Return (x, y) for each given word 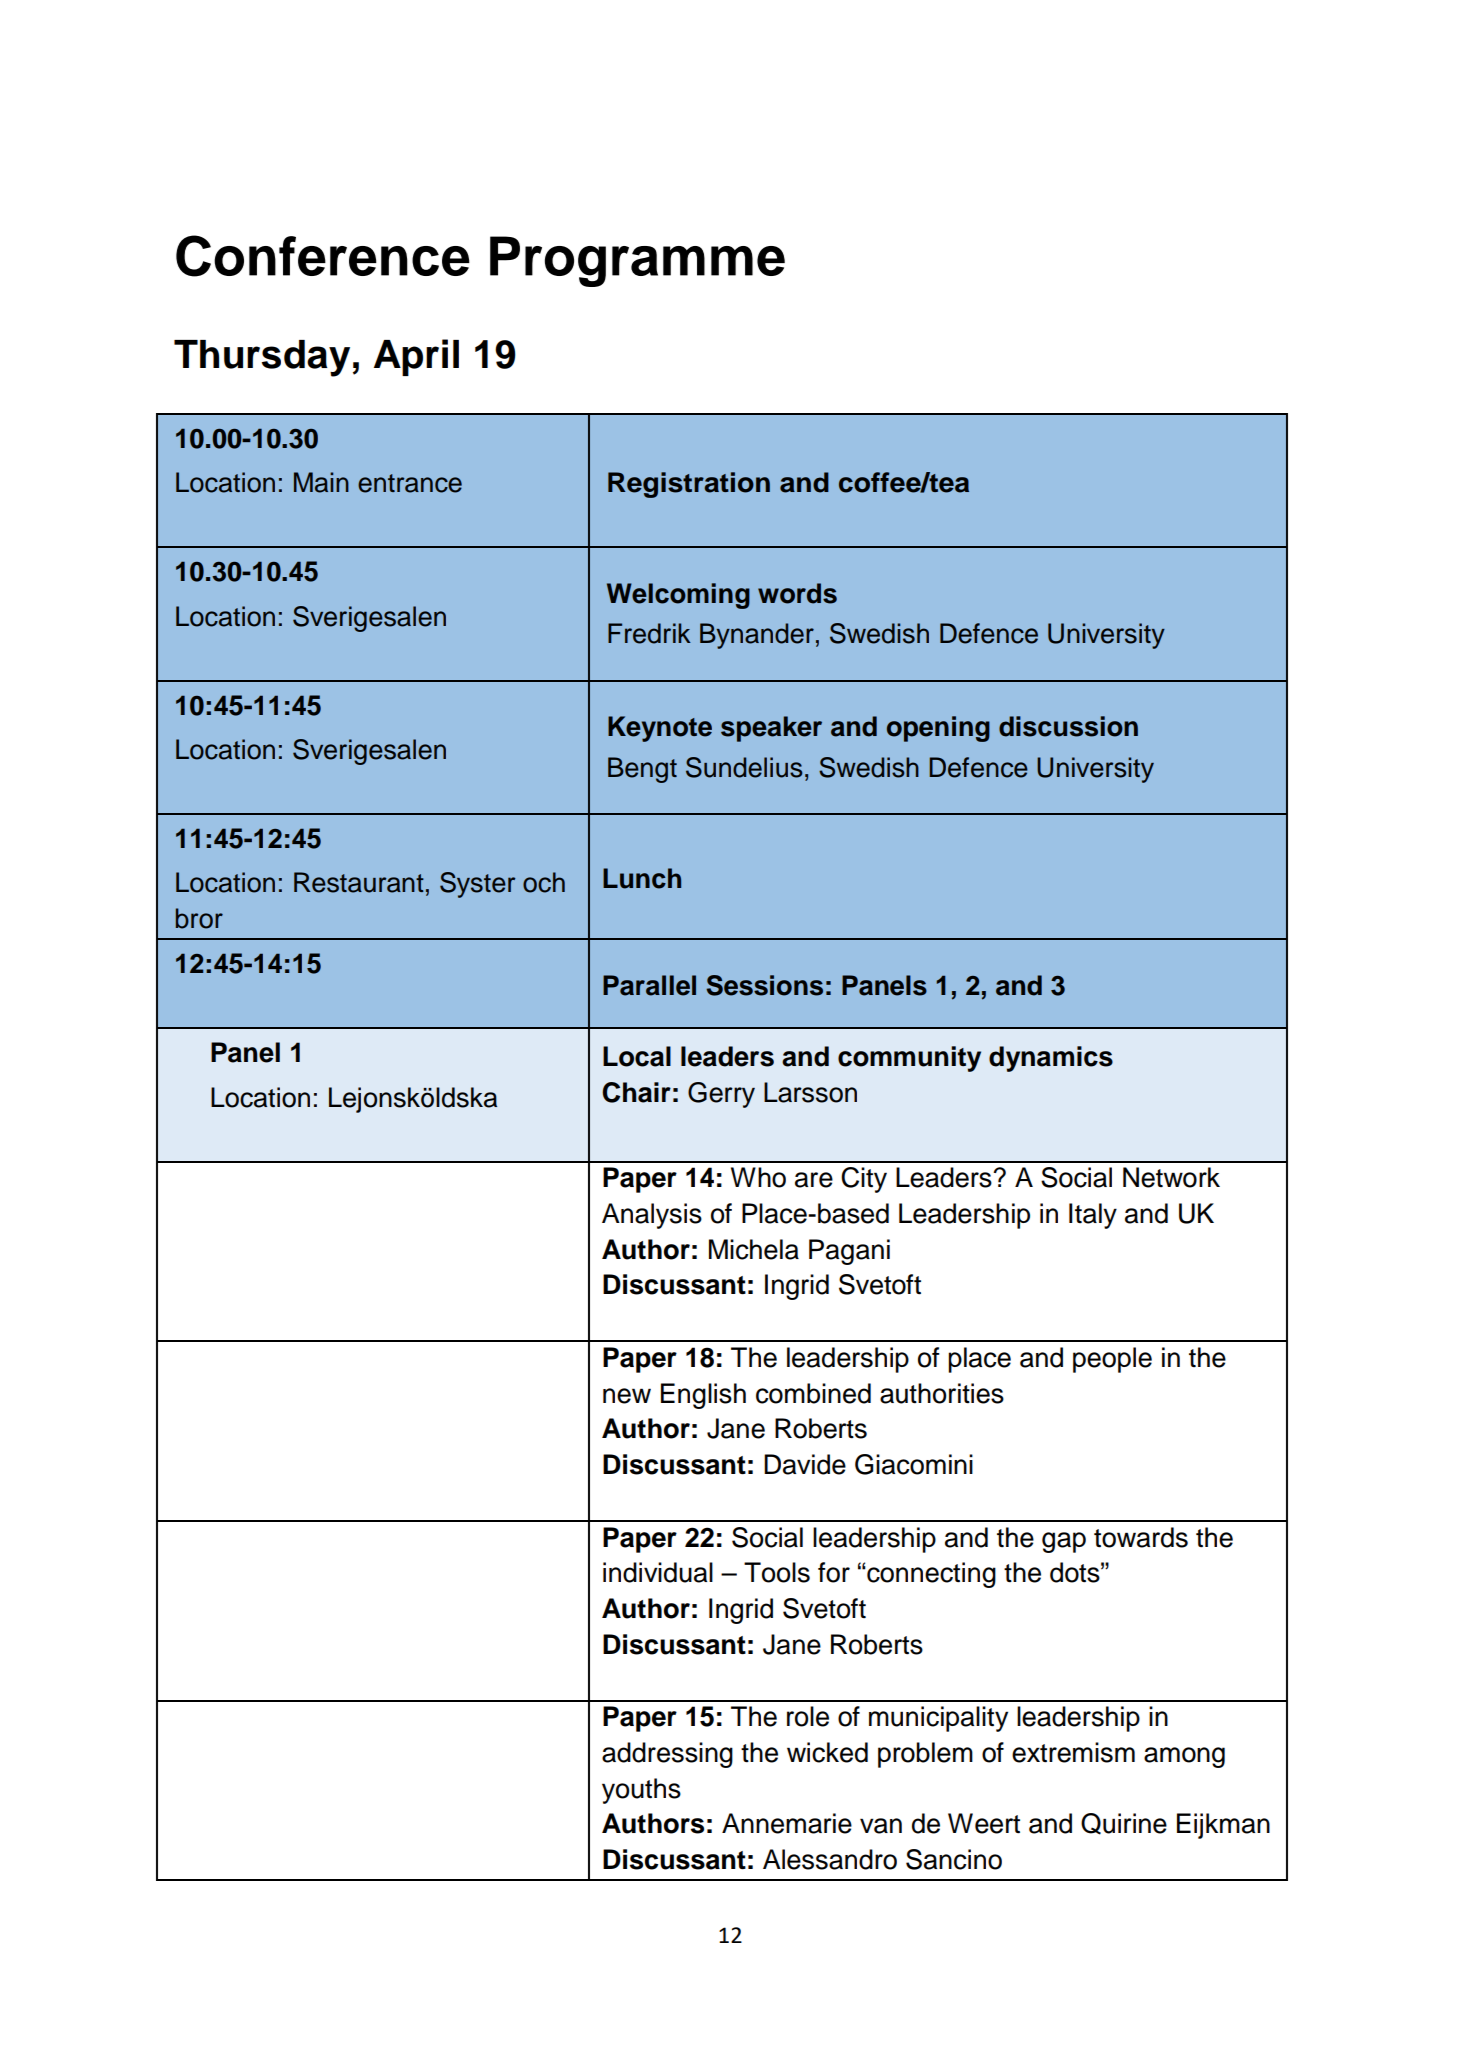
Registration (689, 485)
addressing (667, 1755)
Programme (637, 261)
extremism (1073, 1752)
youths (641, 1791)
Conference (323, 256)
